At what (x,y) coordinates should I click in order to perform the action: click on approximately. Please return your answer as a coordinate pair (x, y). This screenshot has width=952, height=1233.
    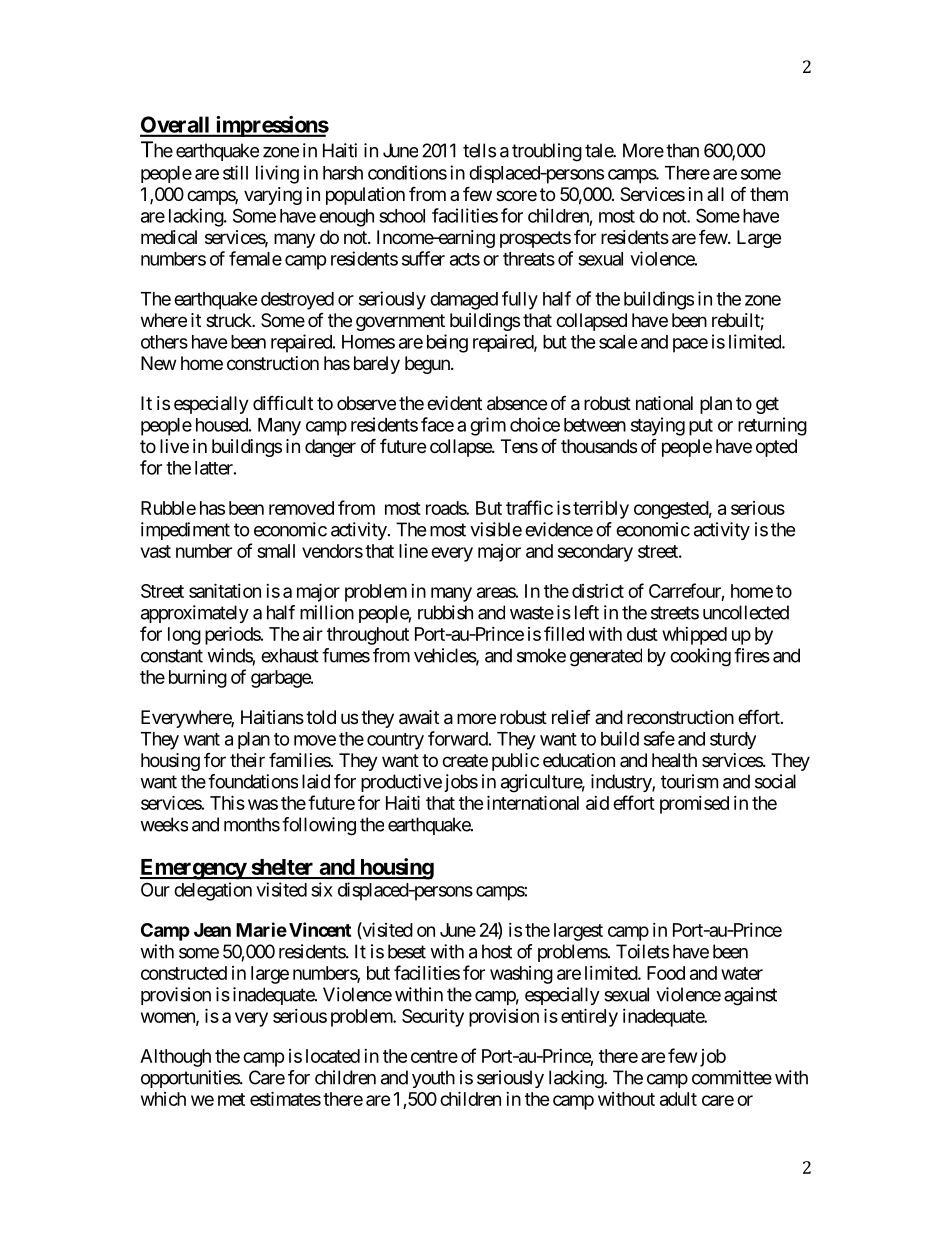
    Looking at the image, I should click on (195, 614).
